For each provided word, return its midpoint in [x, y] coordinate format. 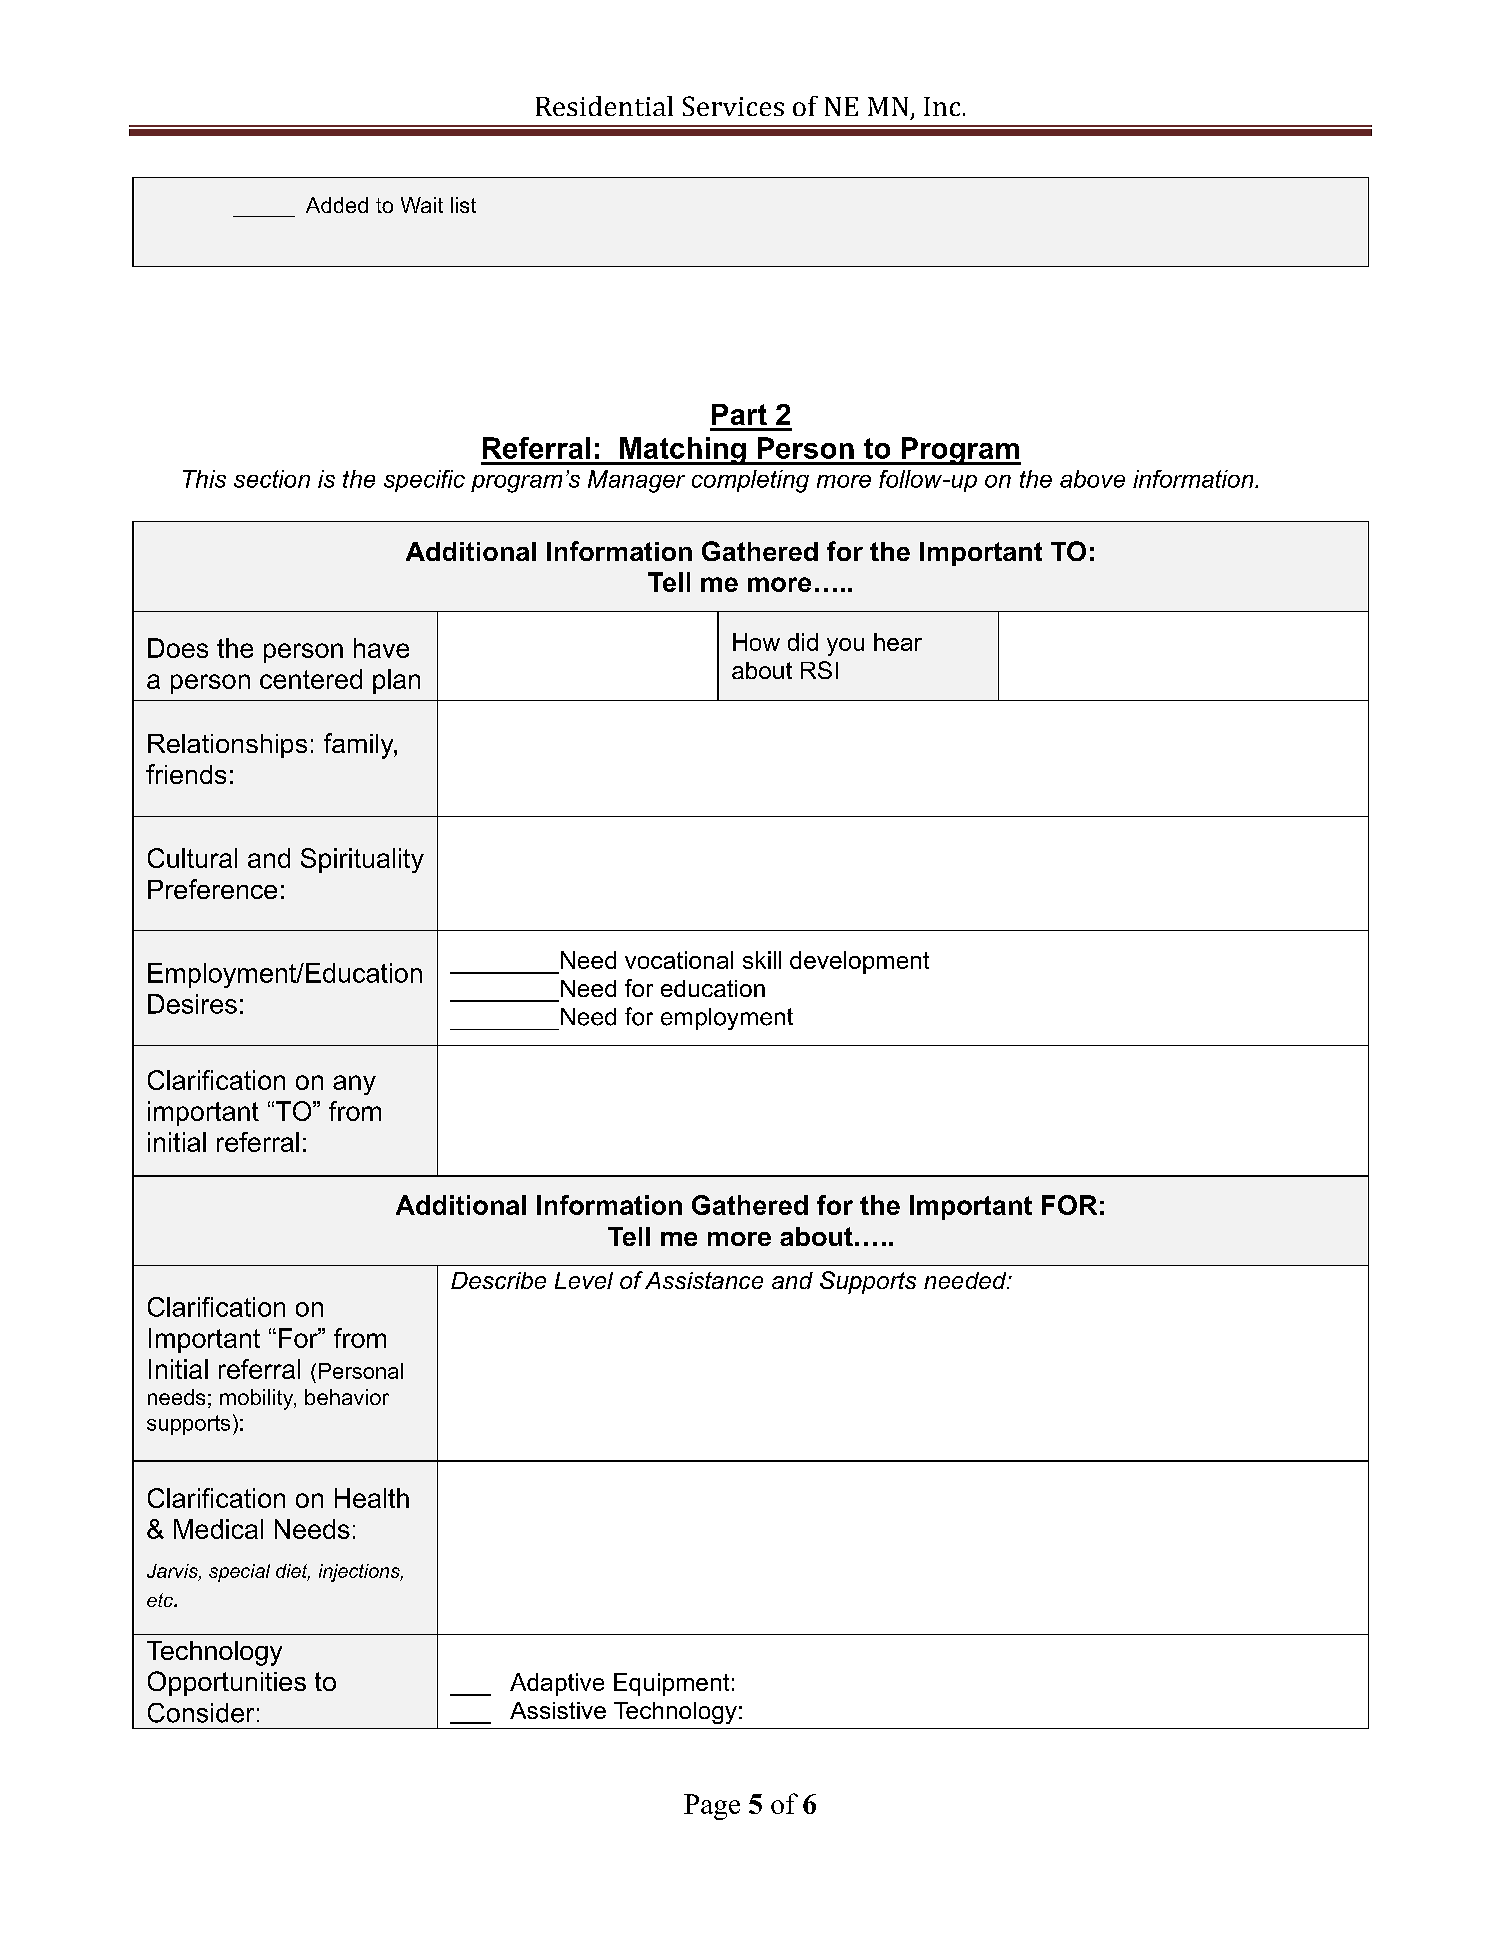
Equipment [671, 1684]
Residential [604, 106]
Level [584, 1280]
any [354, 1085]
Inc [942, 106]
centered [311, 679]
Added [337, 205]
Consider [201, 1713]
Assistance [704, 1280]
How [756, 642]
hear [898, 642]
